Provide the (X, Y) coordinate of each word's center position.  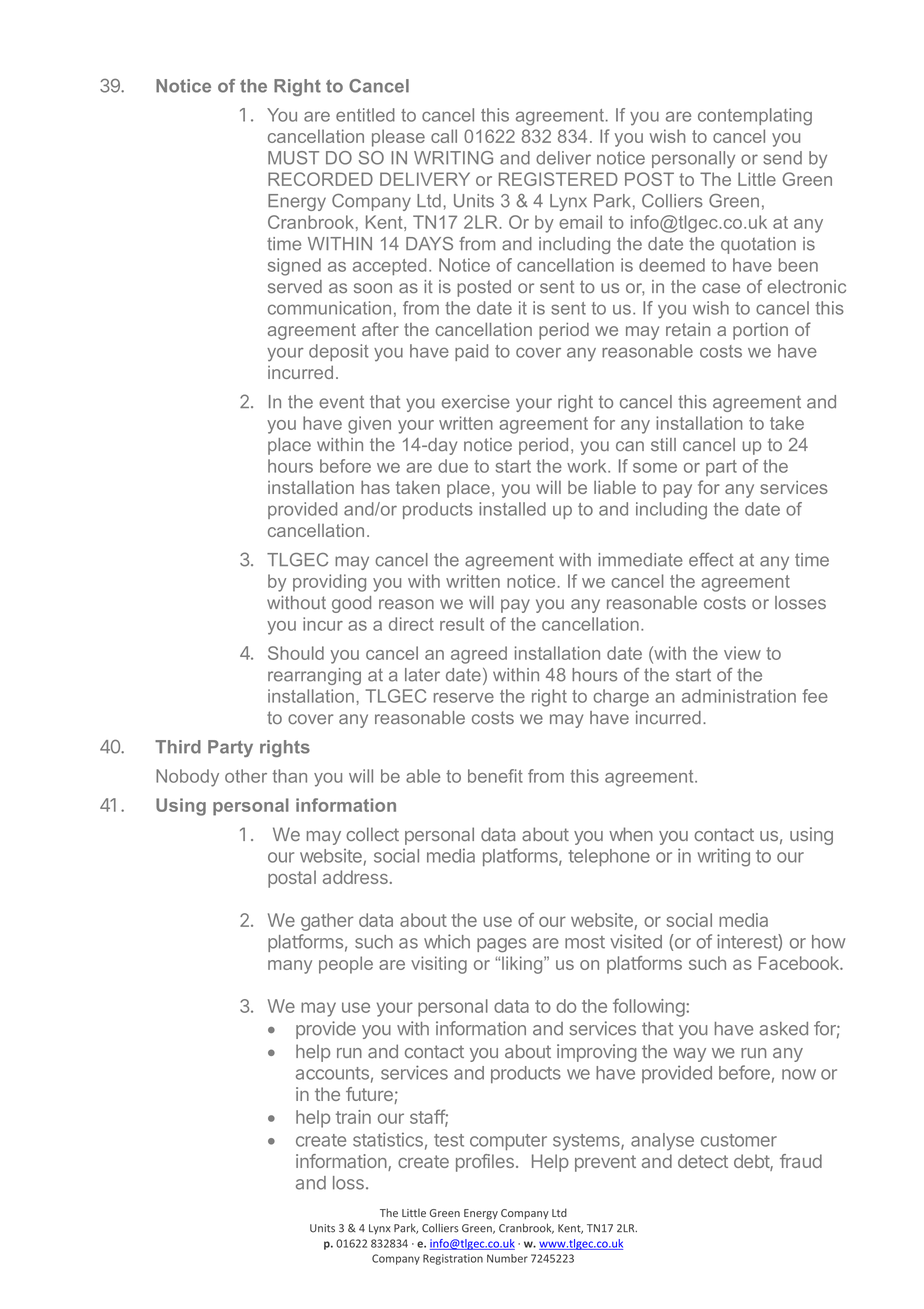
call (444, 136)
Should (296, 653)
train (353, 1117)
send (782, 158)
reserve (464, 698)
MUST (293, 158)
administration (739, 696)
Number (507, 1258)
